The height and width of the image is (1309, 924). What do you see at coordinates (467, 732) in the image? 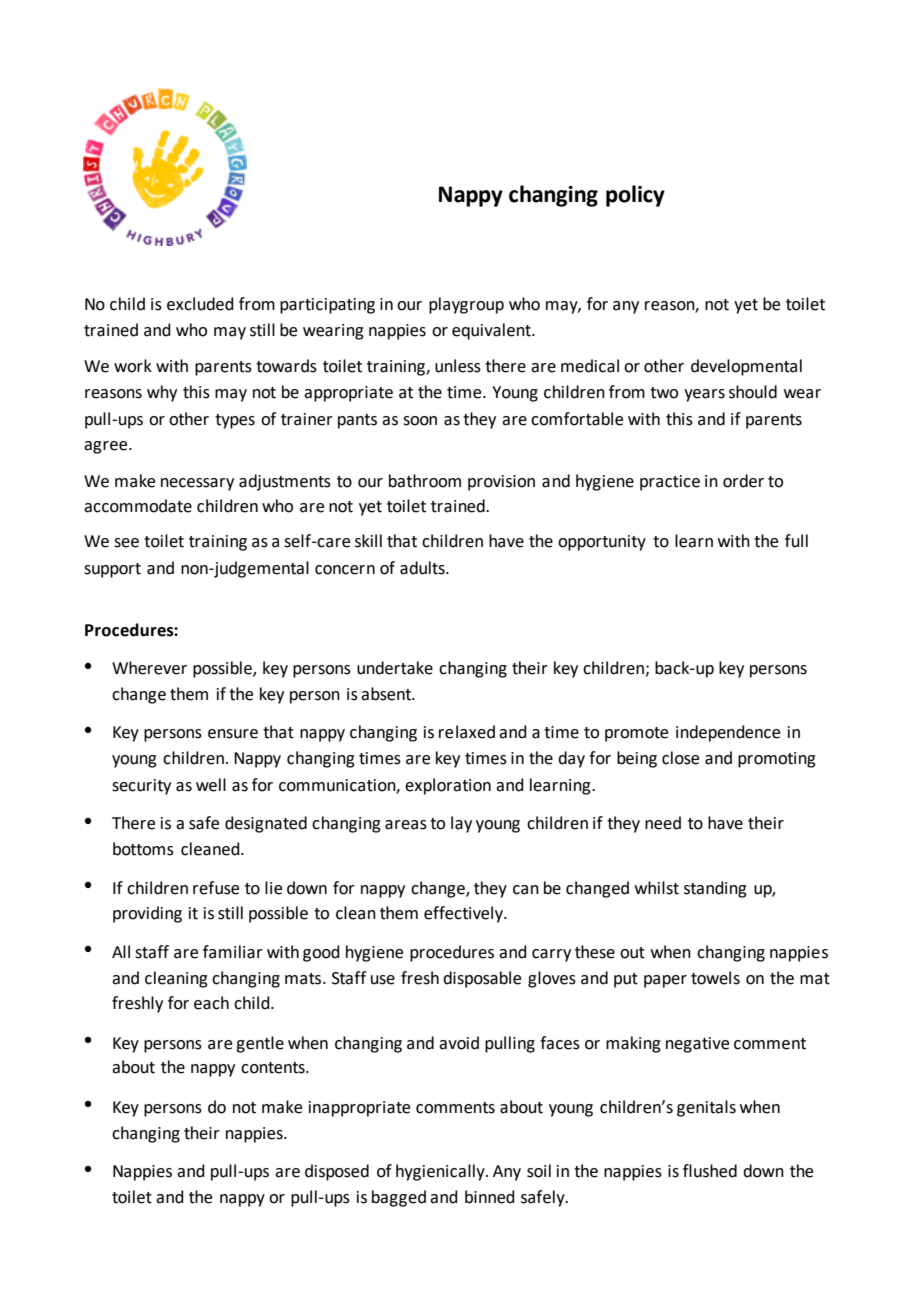
I see `relaxed` at bounding box center [467, 732].
